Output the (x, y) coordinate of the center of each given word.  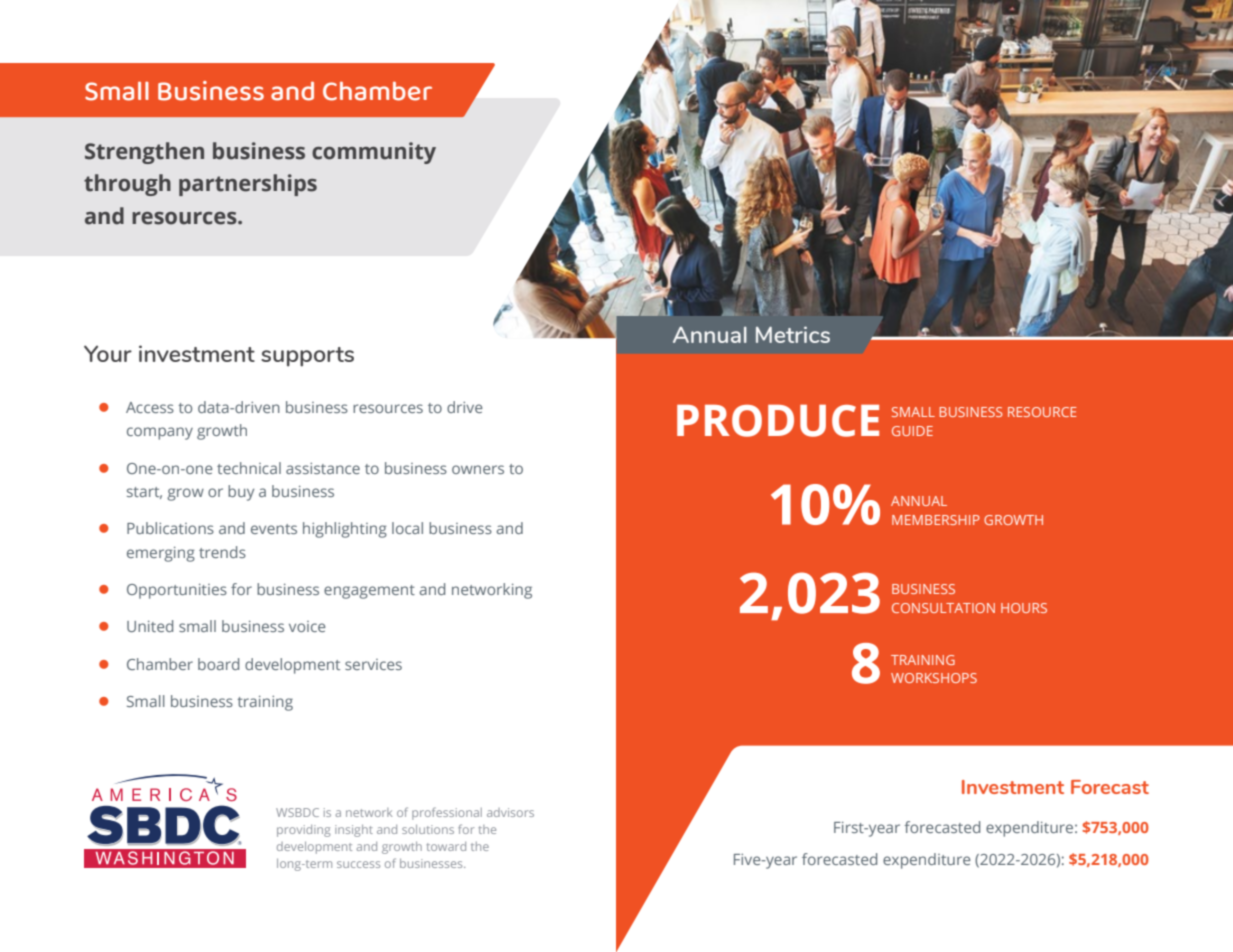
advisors (510, 812)
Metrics (793, 334)
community (374, 153)
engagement (369, 592)
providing (303, 831)
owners (478, 469)
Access (150, 407)
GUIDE (912, 431)
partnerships (248, 185)
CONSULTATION (943, 608)
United (150, 626)
